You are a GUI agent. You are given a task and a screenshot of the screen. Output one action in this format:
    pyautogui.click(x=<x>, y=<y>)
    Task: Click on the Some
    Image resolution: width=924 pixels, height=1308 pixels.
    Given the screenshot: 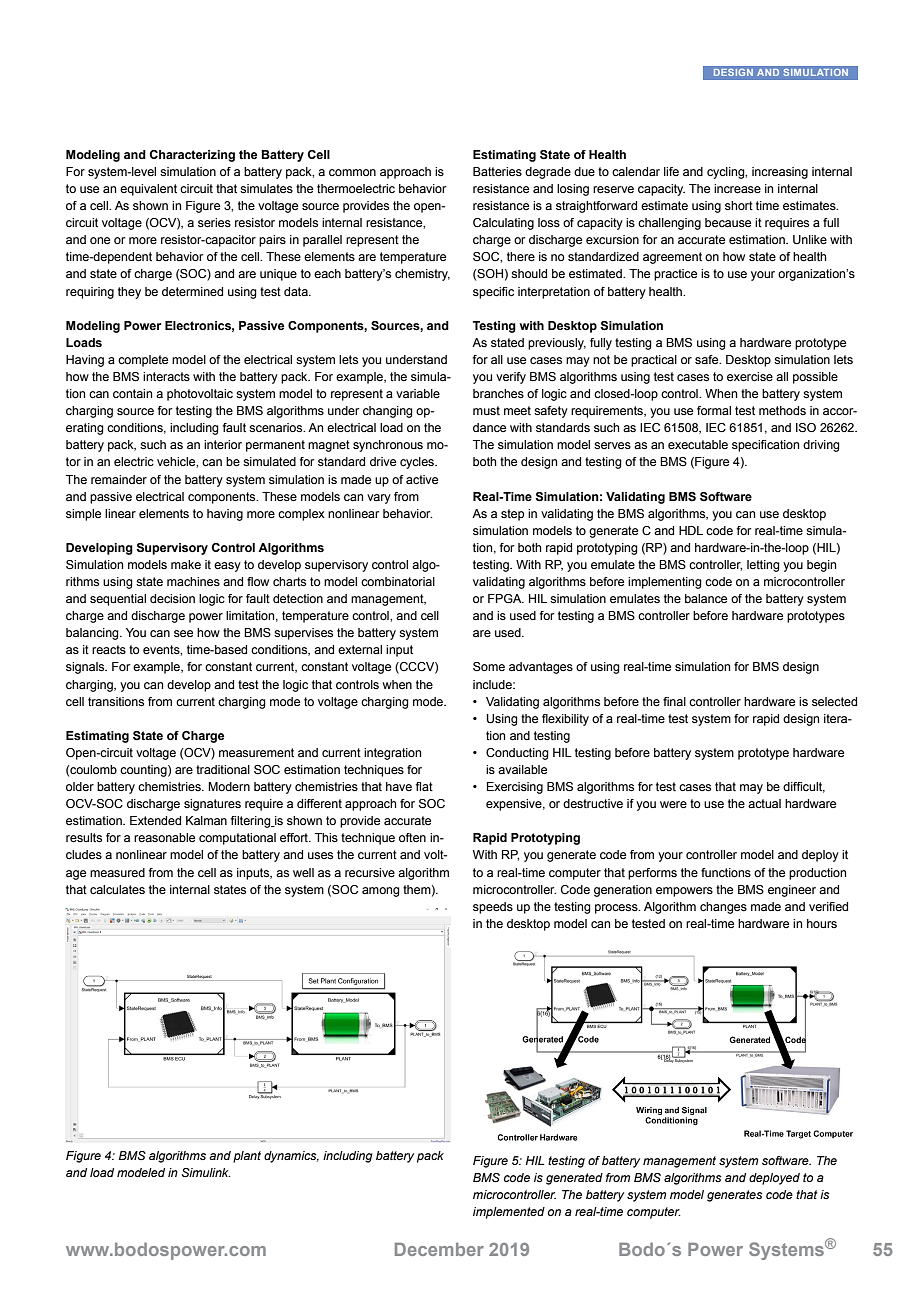 What is the action you would take?
    pyautogui.click(x=489, y=666)
